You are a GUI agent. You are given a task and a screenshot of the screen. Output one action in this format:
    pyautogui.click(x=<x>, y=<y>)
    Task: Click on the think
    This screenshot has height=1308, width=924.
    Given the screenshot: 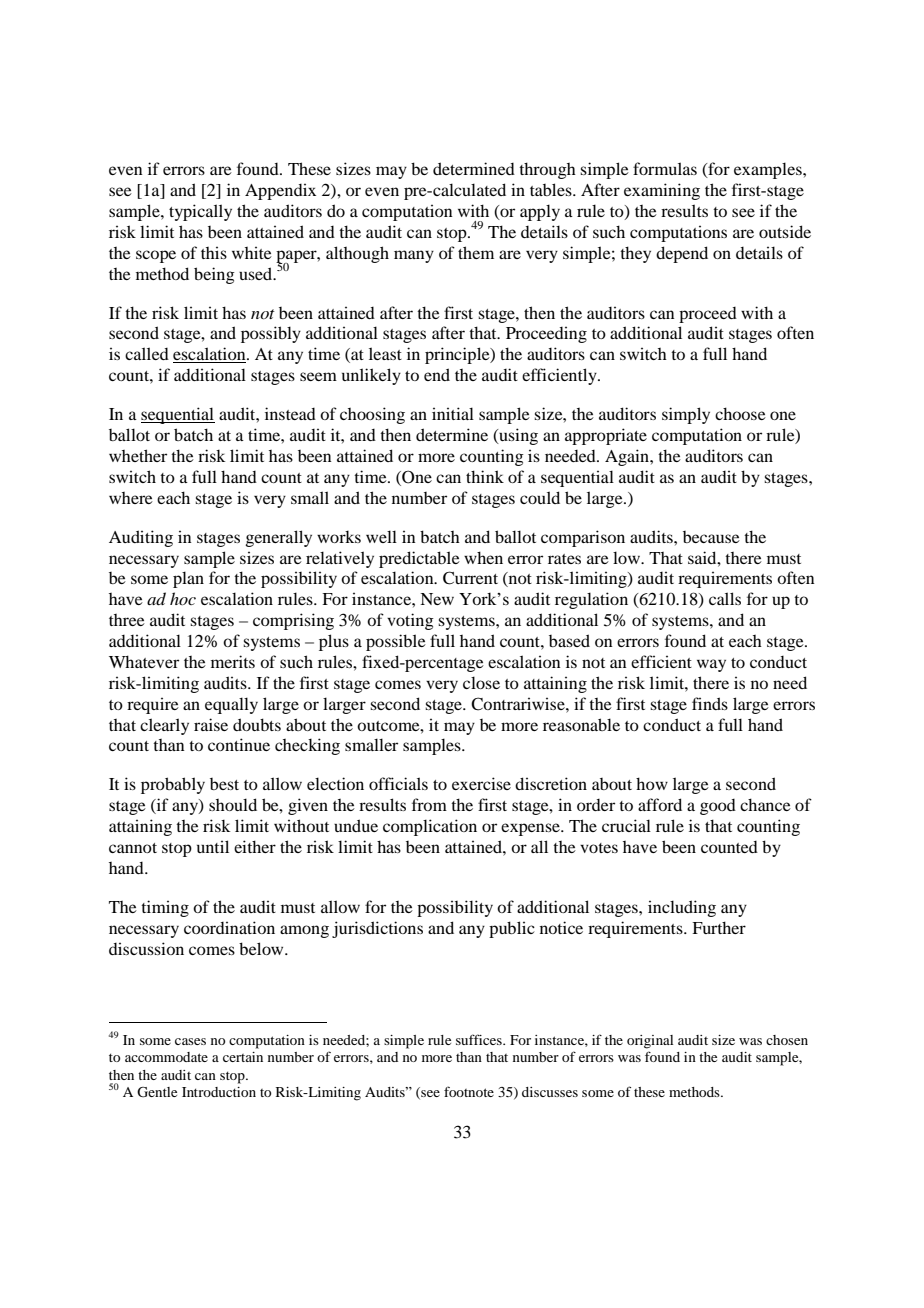 What is the action you would take?
    pyautogui.click(x=485, y=476)
